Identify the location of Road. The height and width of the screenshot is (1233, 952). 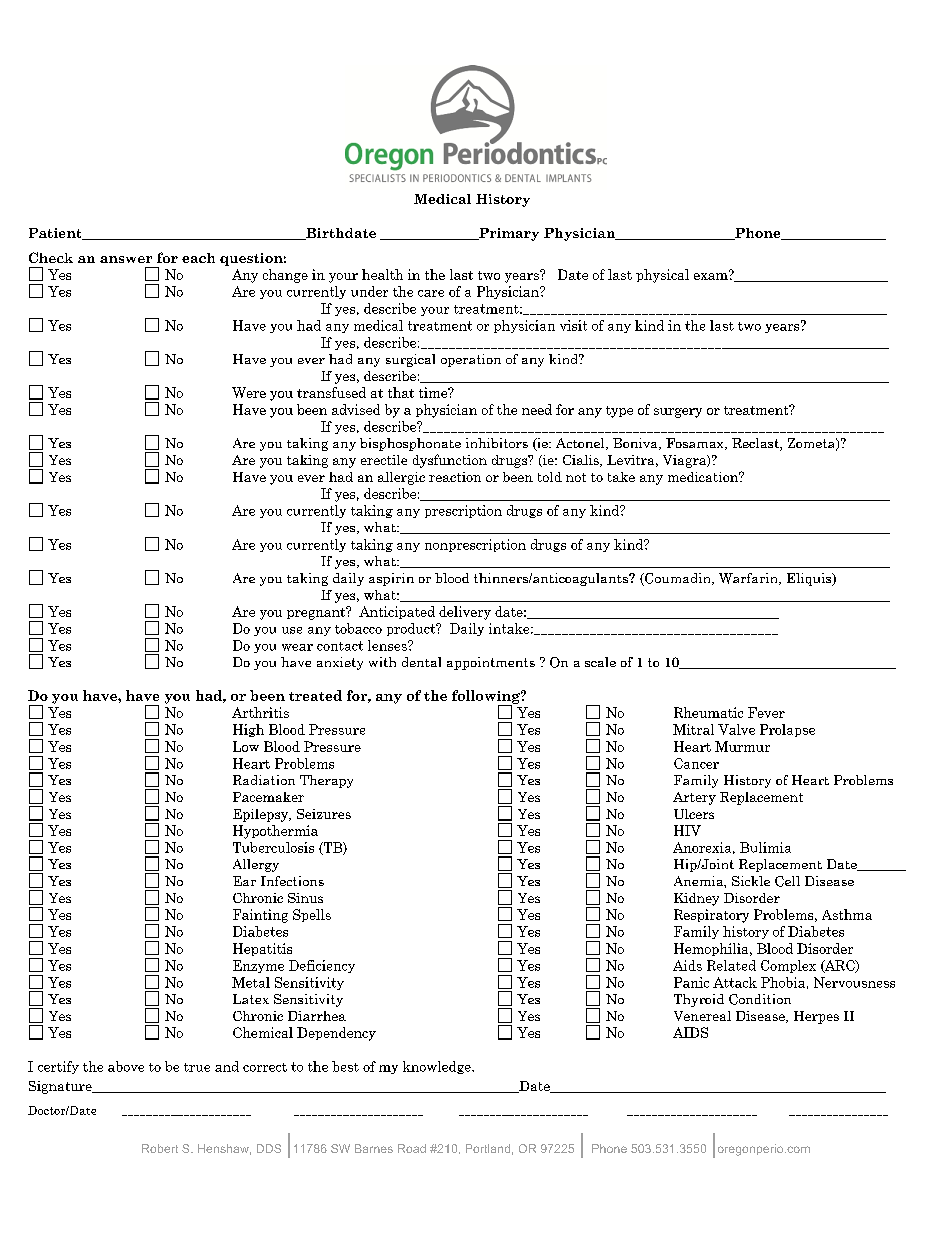
(412, 1148).
